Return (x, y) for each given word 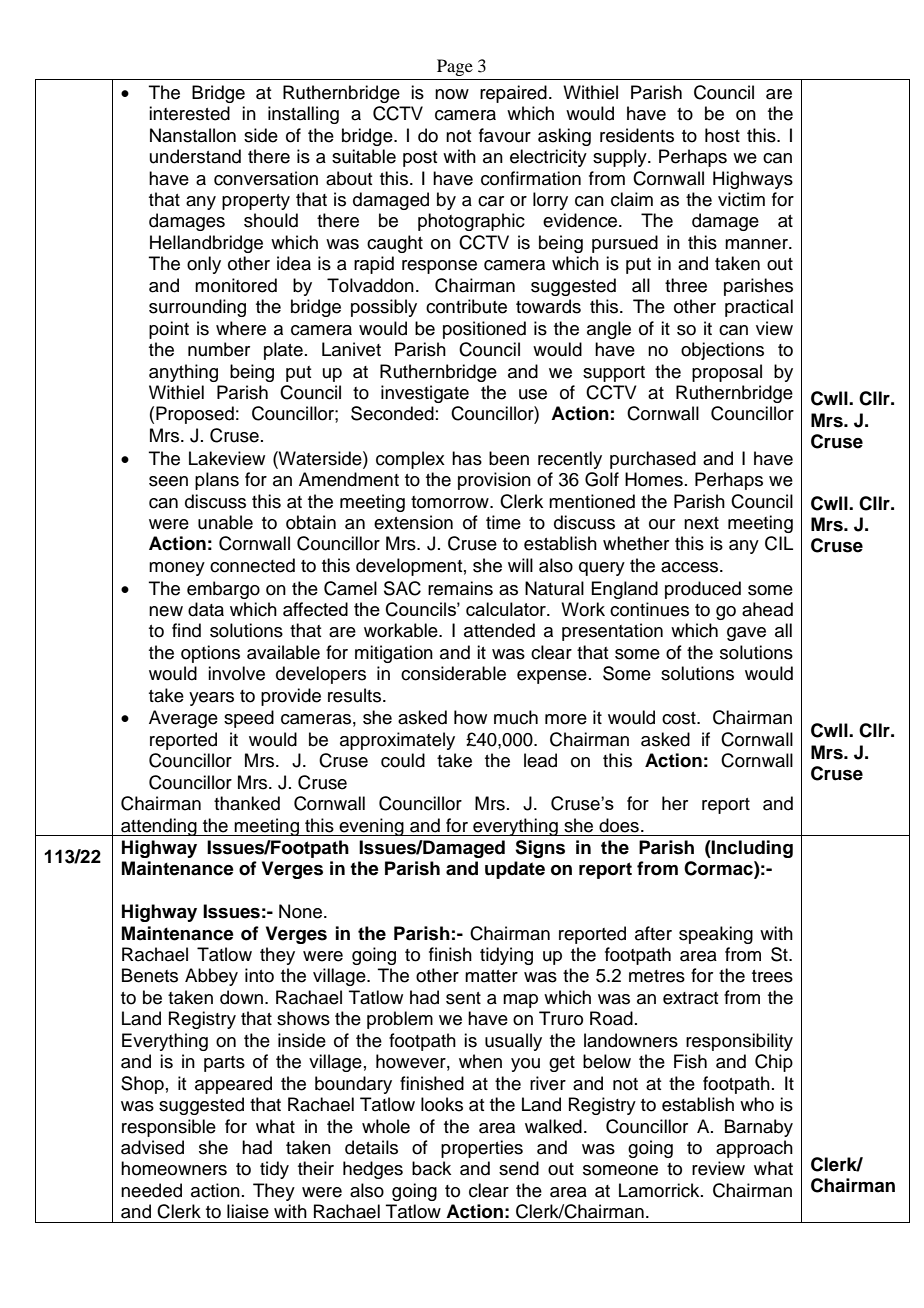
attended (499, 630)
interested (189, 113)
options (210, 654)
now (452, 94)
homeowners (174, 1168)
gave (746, 634)
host (722, 135)
